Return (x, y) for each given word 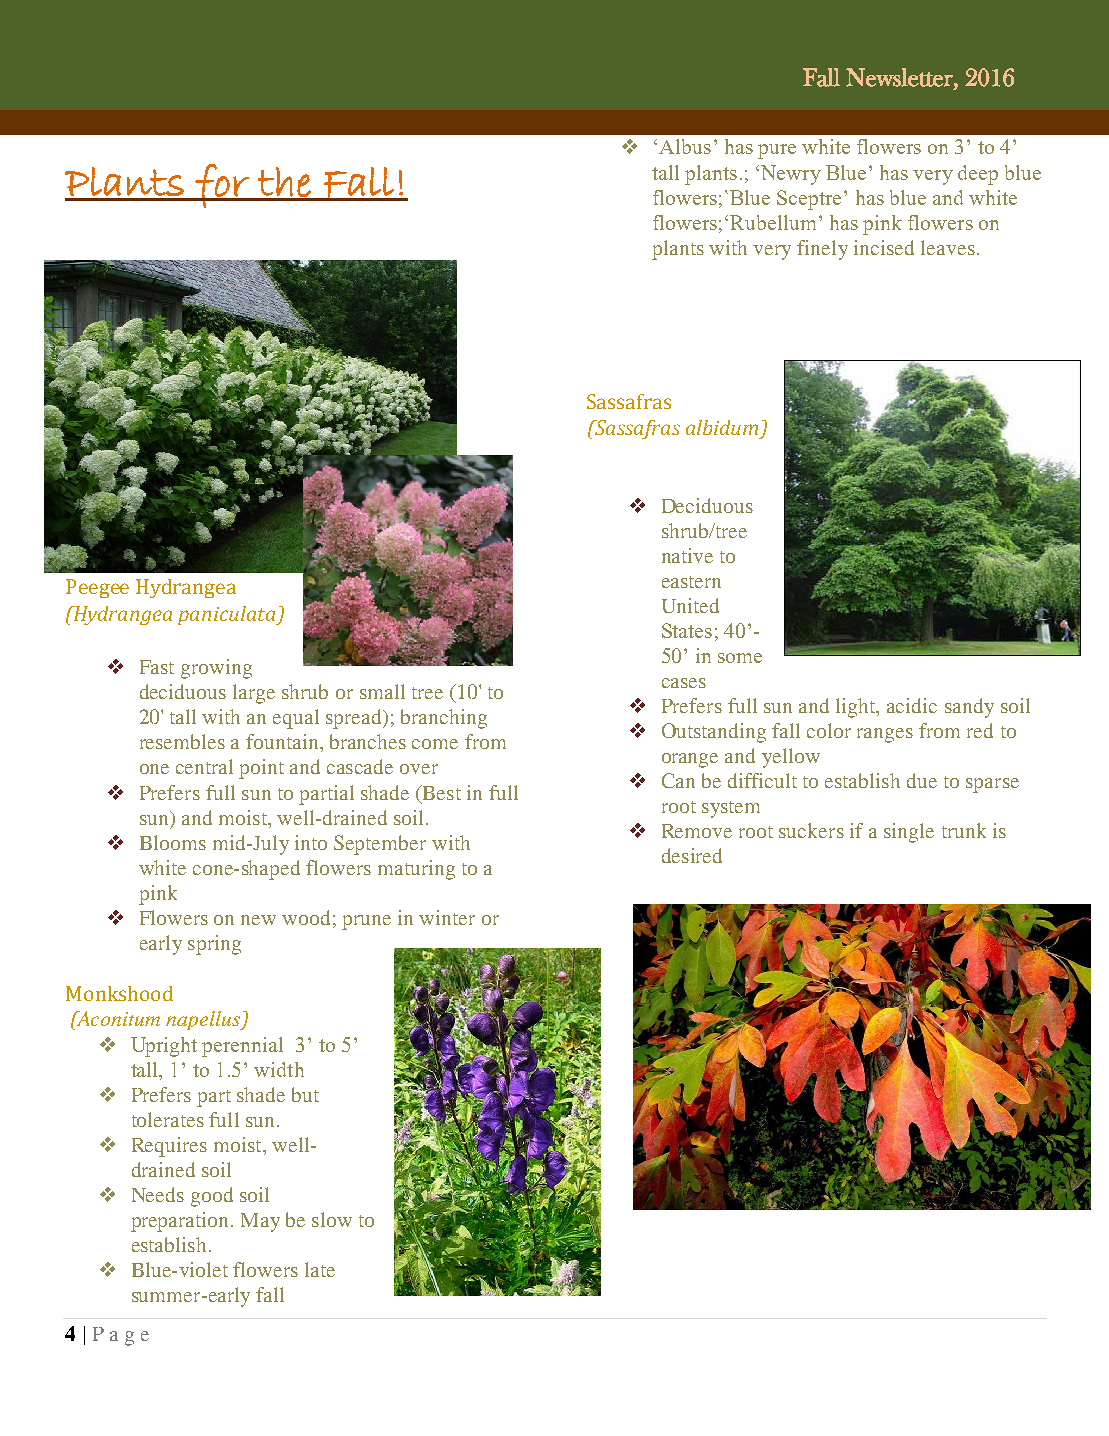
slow (332, 1219)
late (320, 1269)
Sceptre (809, 200)
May (260, 1222)
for (222, 186)
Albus (685, 146)
